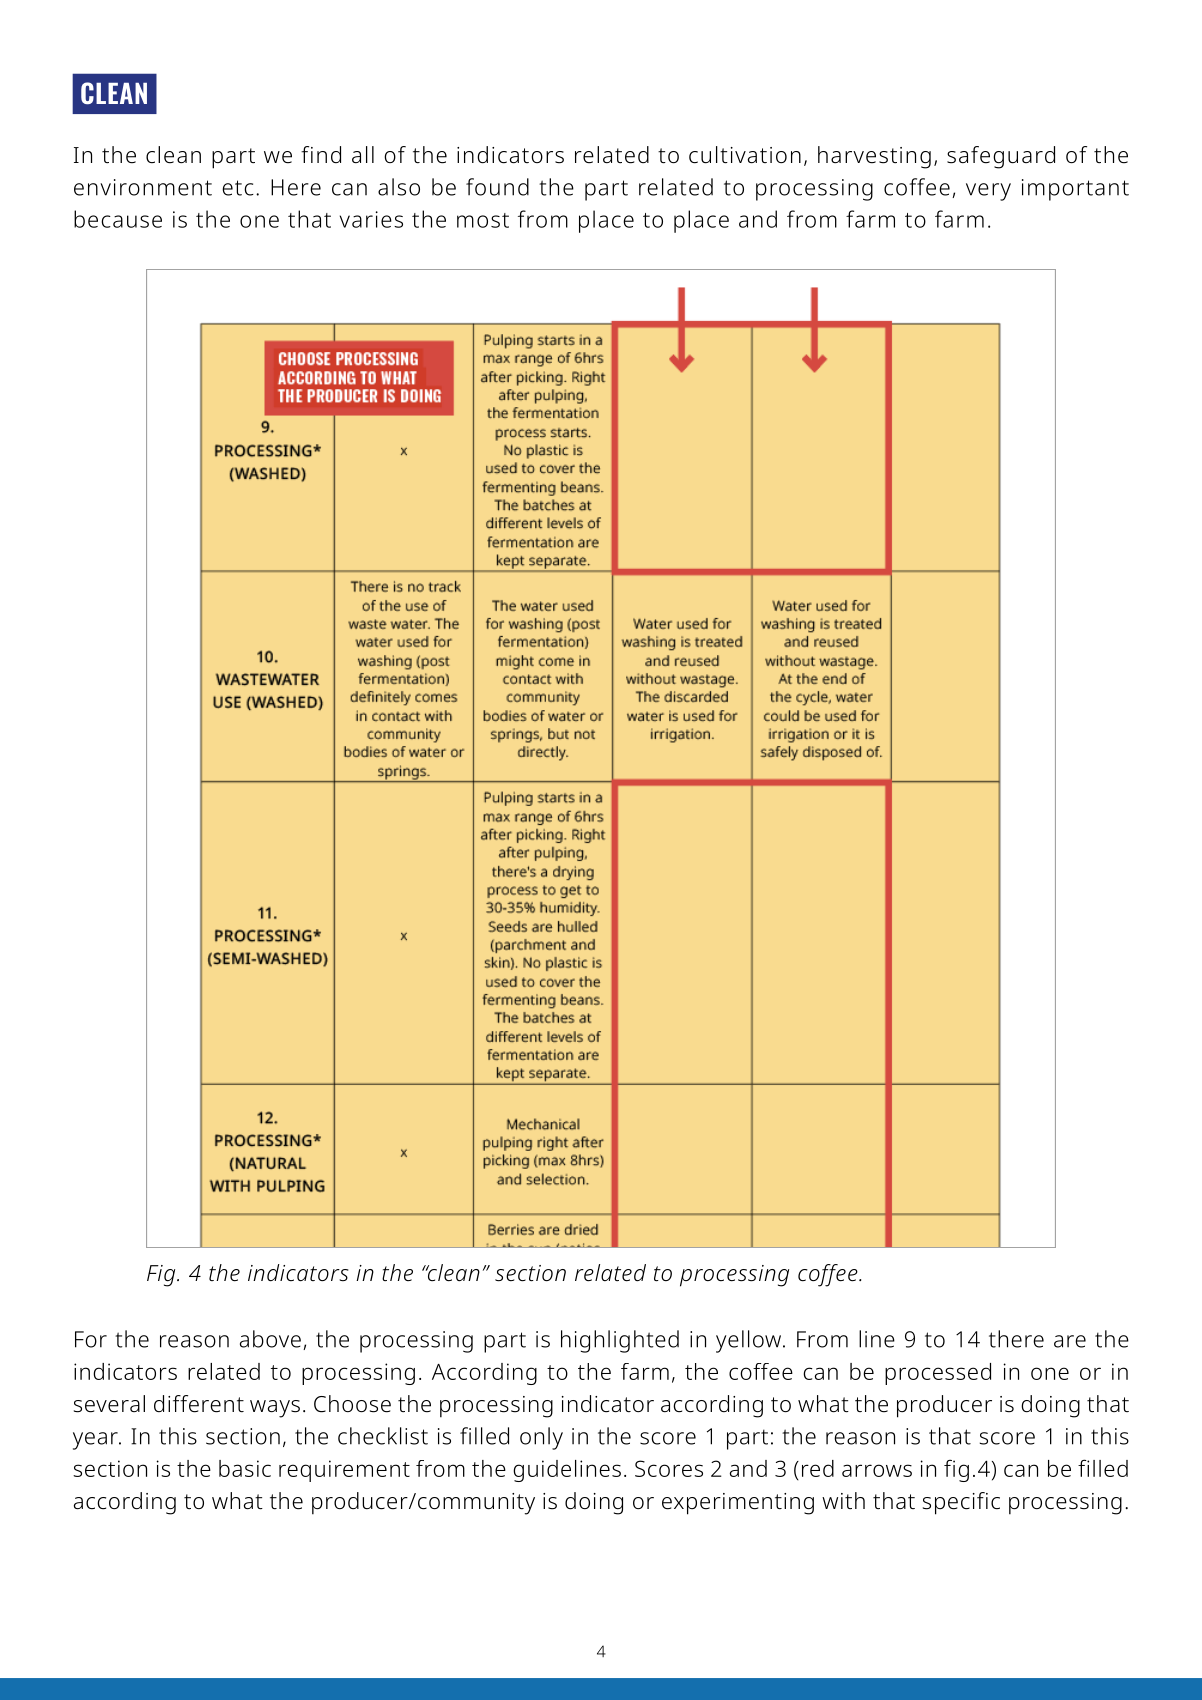 The height and width of the screenshot is (1700, 1202). I want to click on found, so click(497, 187).
